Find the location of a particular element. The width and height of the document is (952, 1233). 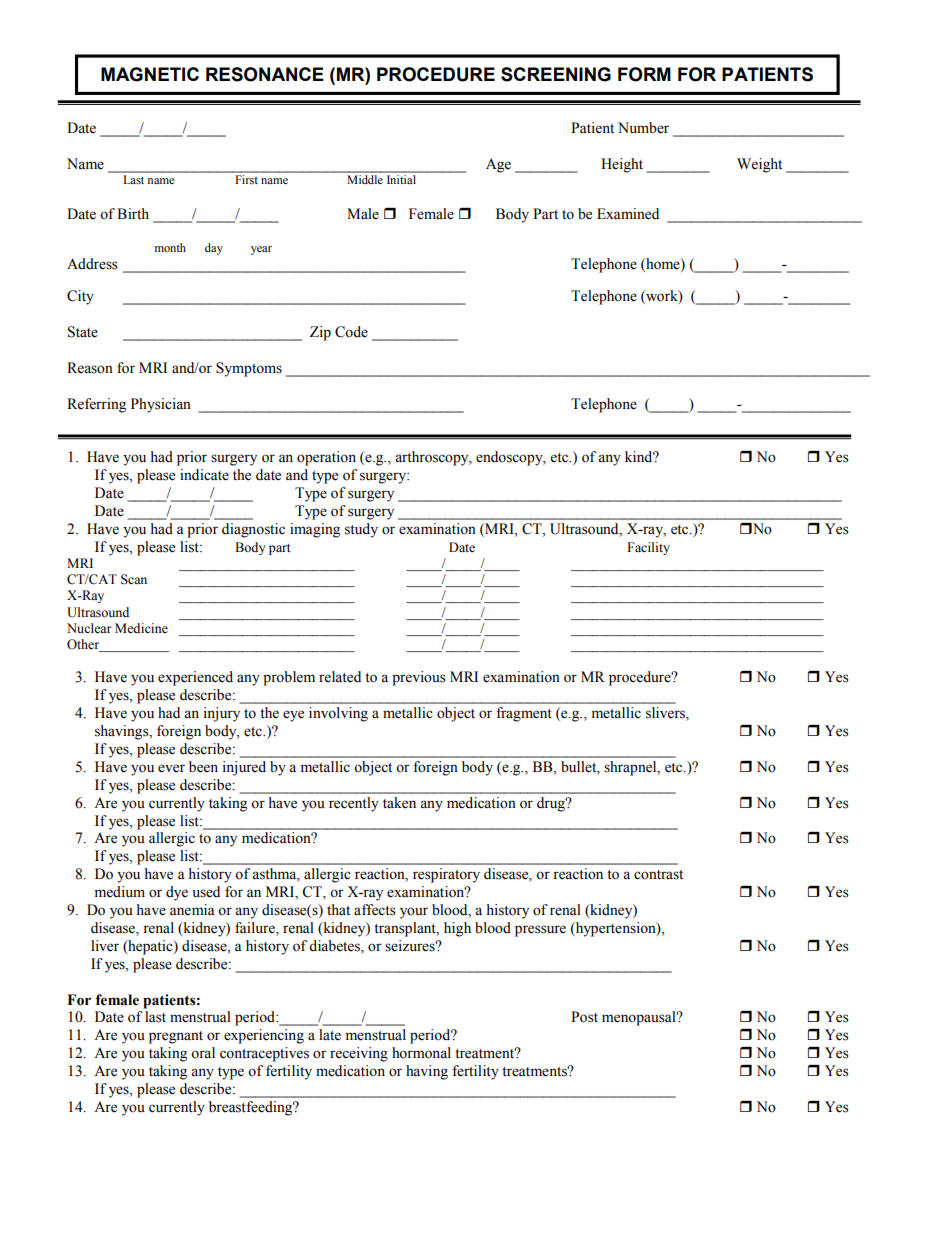

study is located at coordinates (361, 530).
